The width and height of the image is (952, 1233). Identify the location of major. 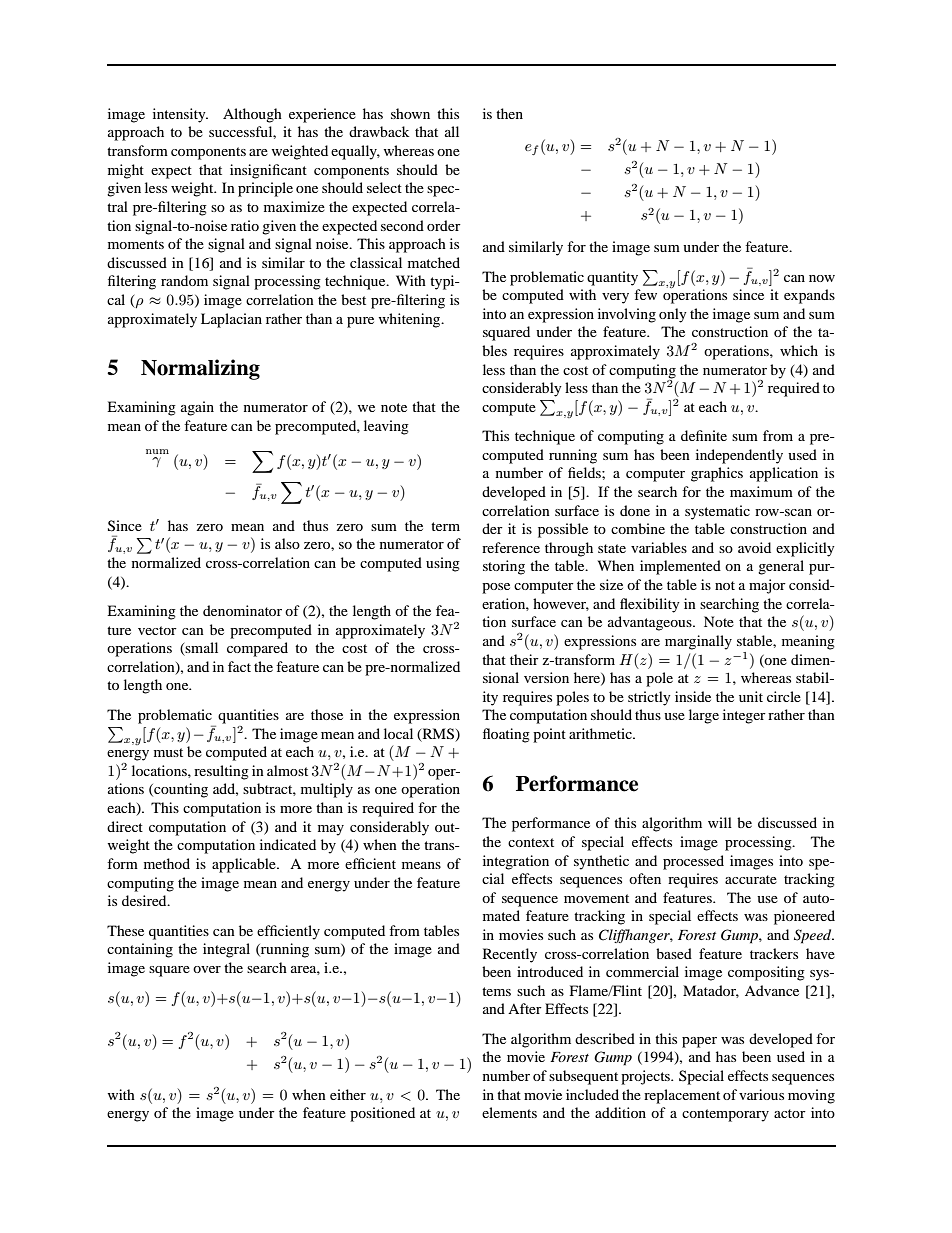
(767, 586).
